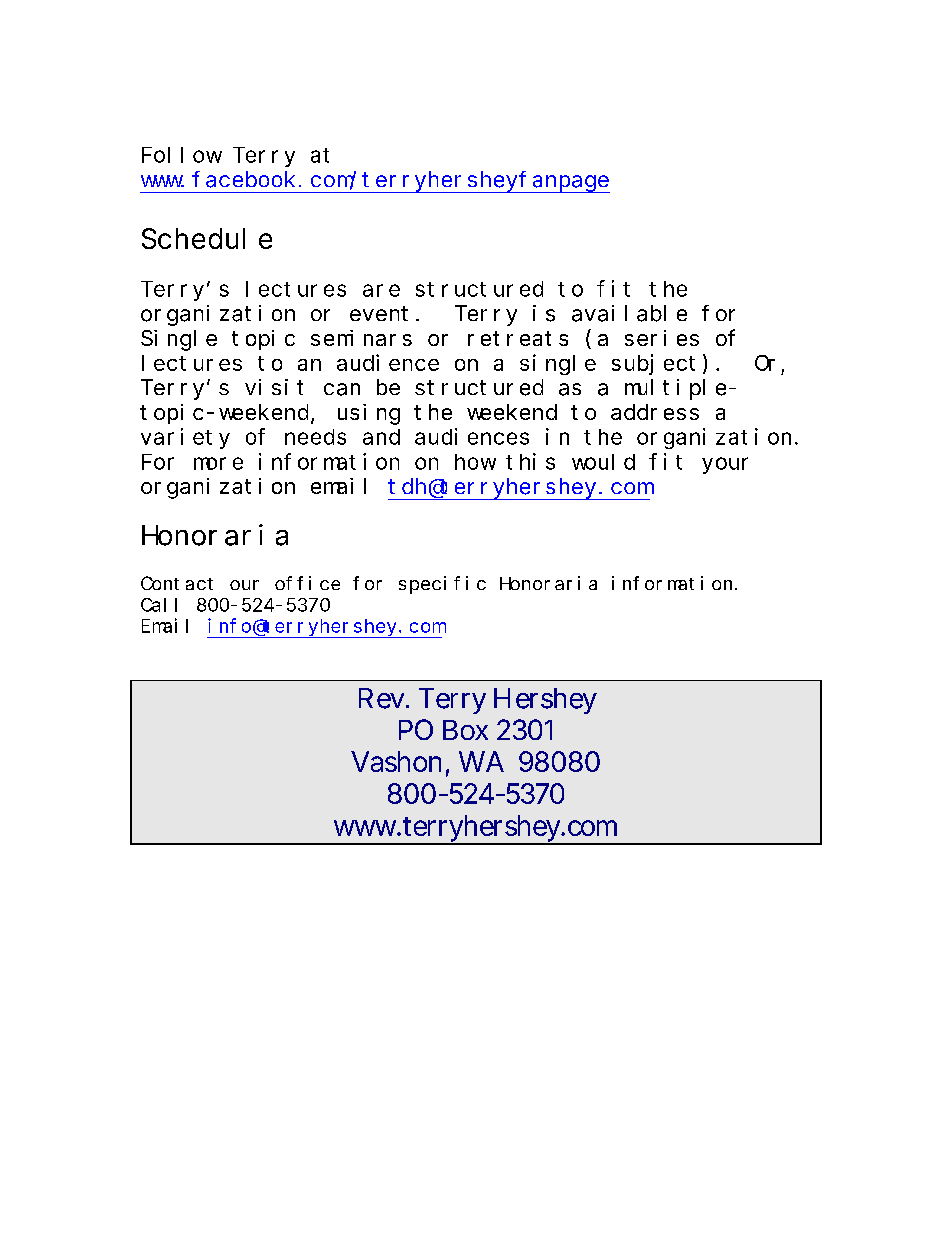 The image size is (952, 1233). What do you see at coordinates (442, 585) in the page?
I see `specific` at bounding box center [442, 585].
